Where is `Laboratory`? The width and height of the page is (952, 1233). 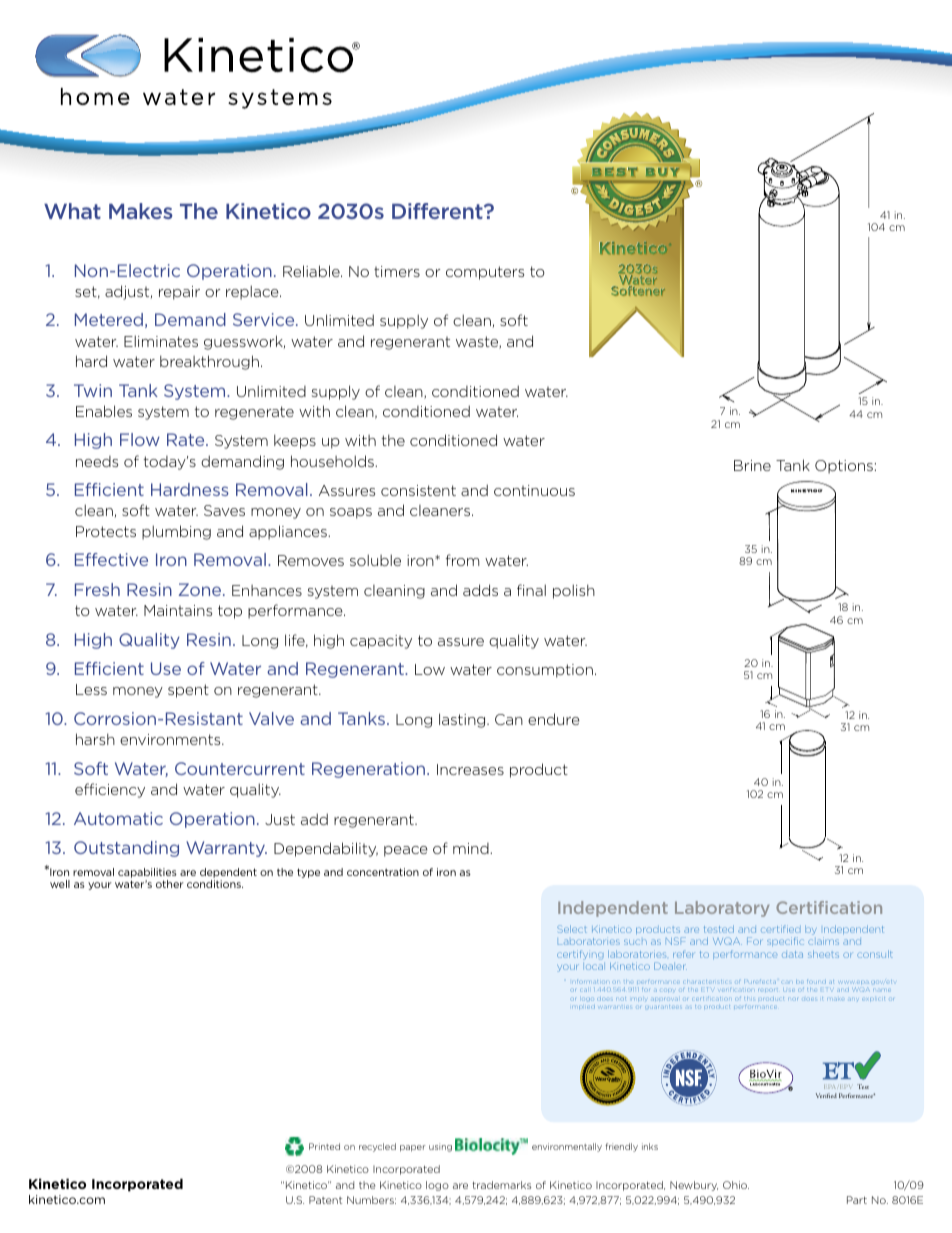
Laboratory is located at coordinates (722, 909).
